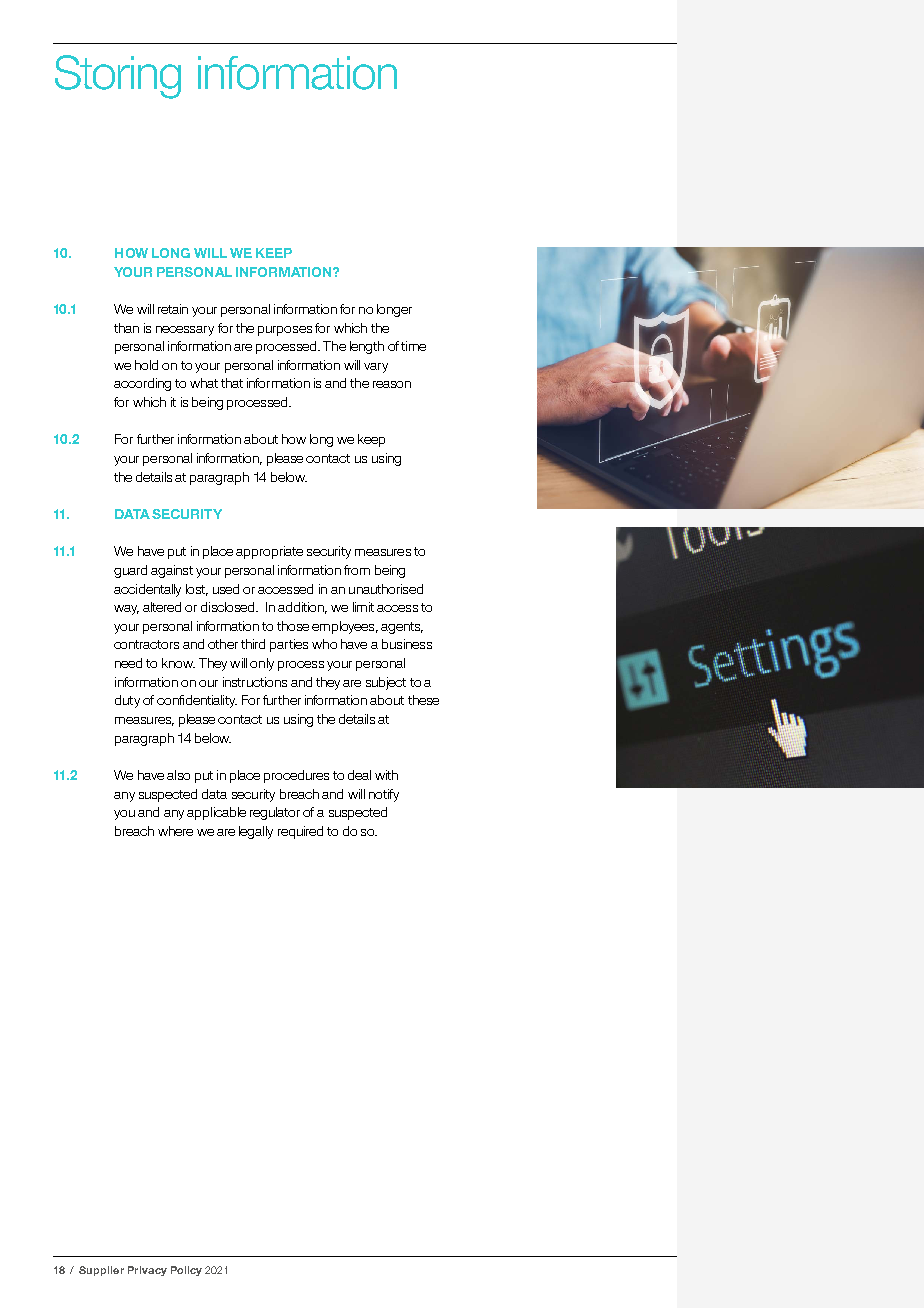 The height and width of the screenshot is (1308, 924). What do you see at coordinates (186, 1271) in the screenshot?
I see `Policy` at bounding box center [186, 1271].
